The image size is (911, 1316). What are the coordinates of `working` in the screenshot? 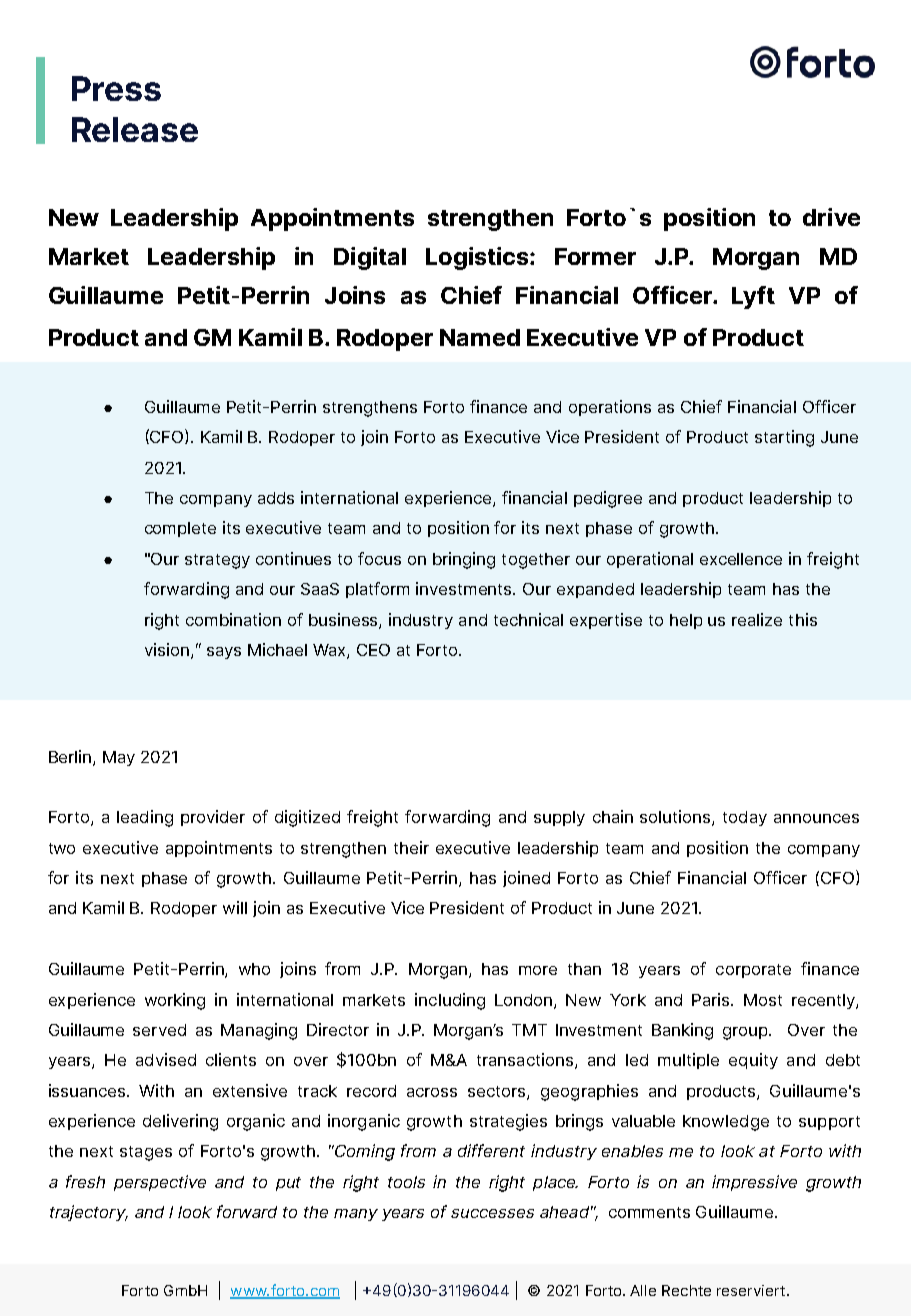 It's located at (175, 1001).
